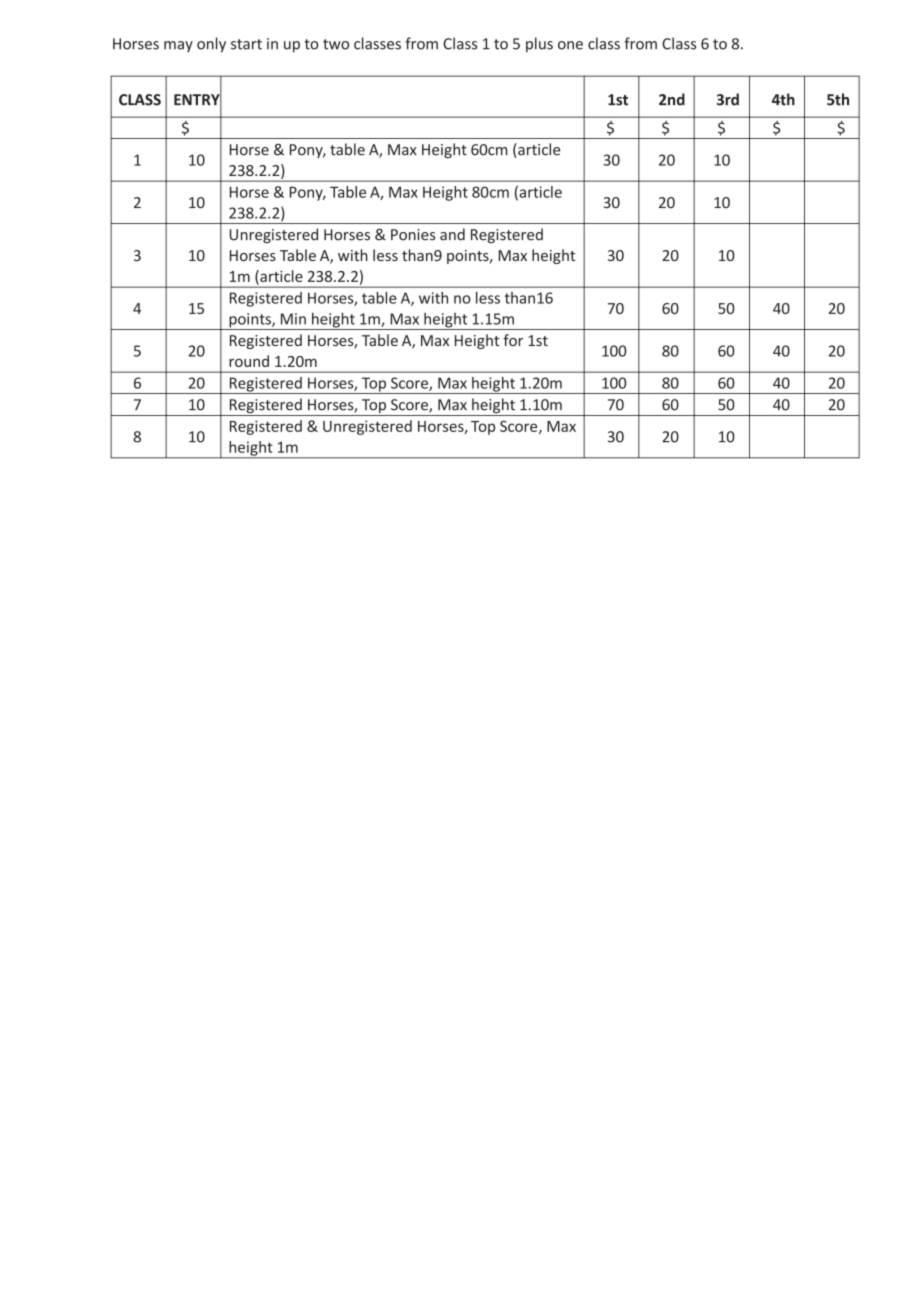 Image resolution: width=924 pixels, height=1308 pixels. Describe the element at coordinates (211, 45) in the page. I see `only` at that location.
